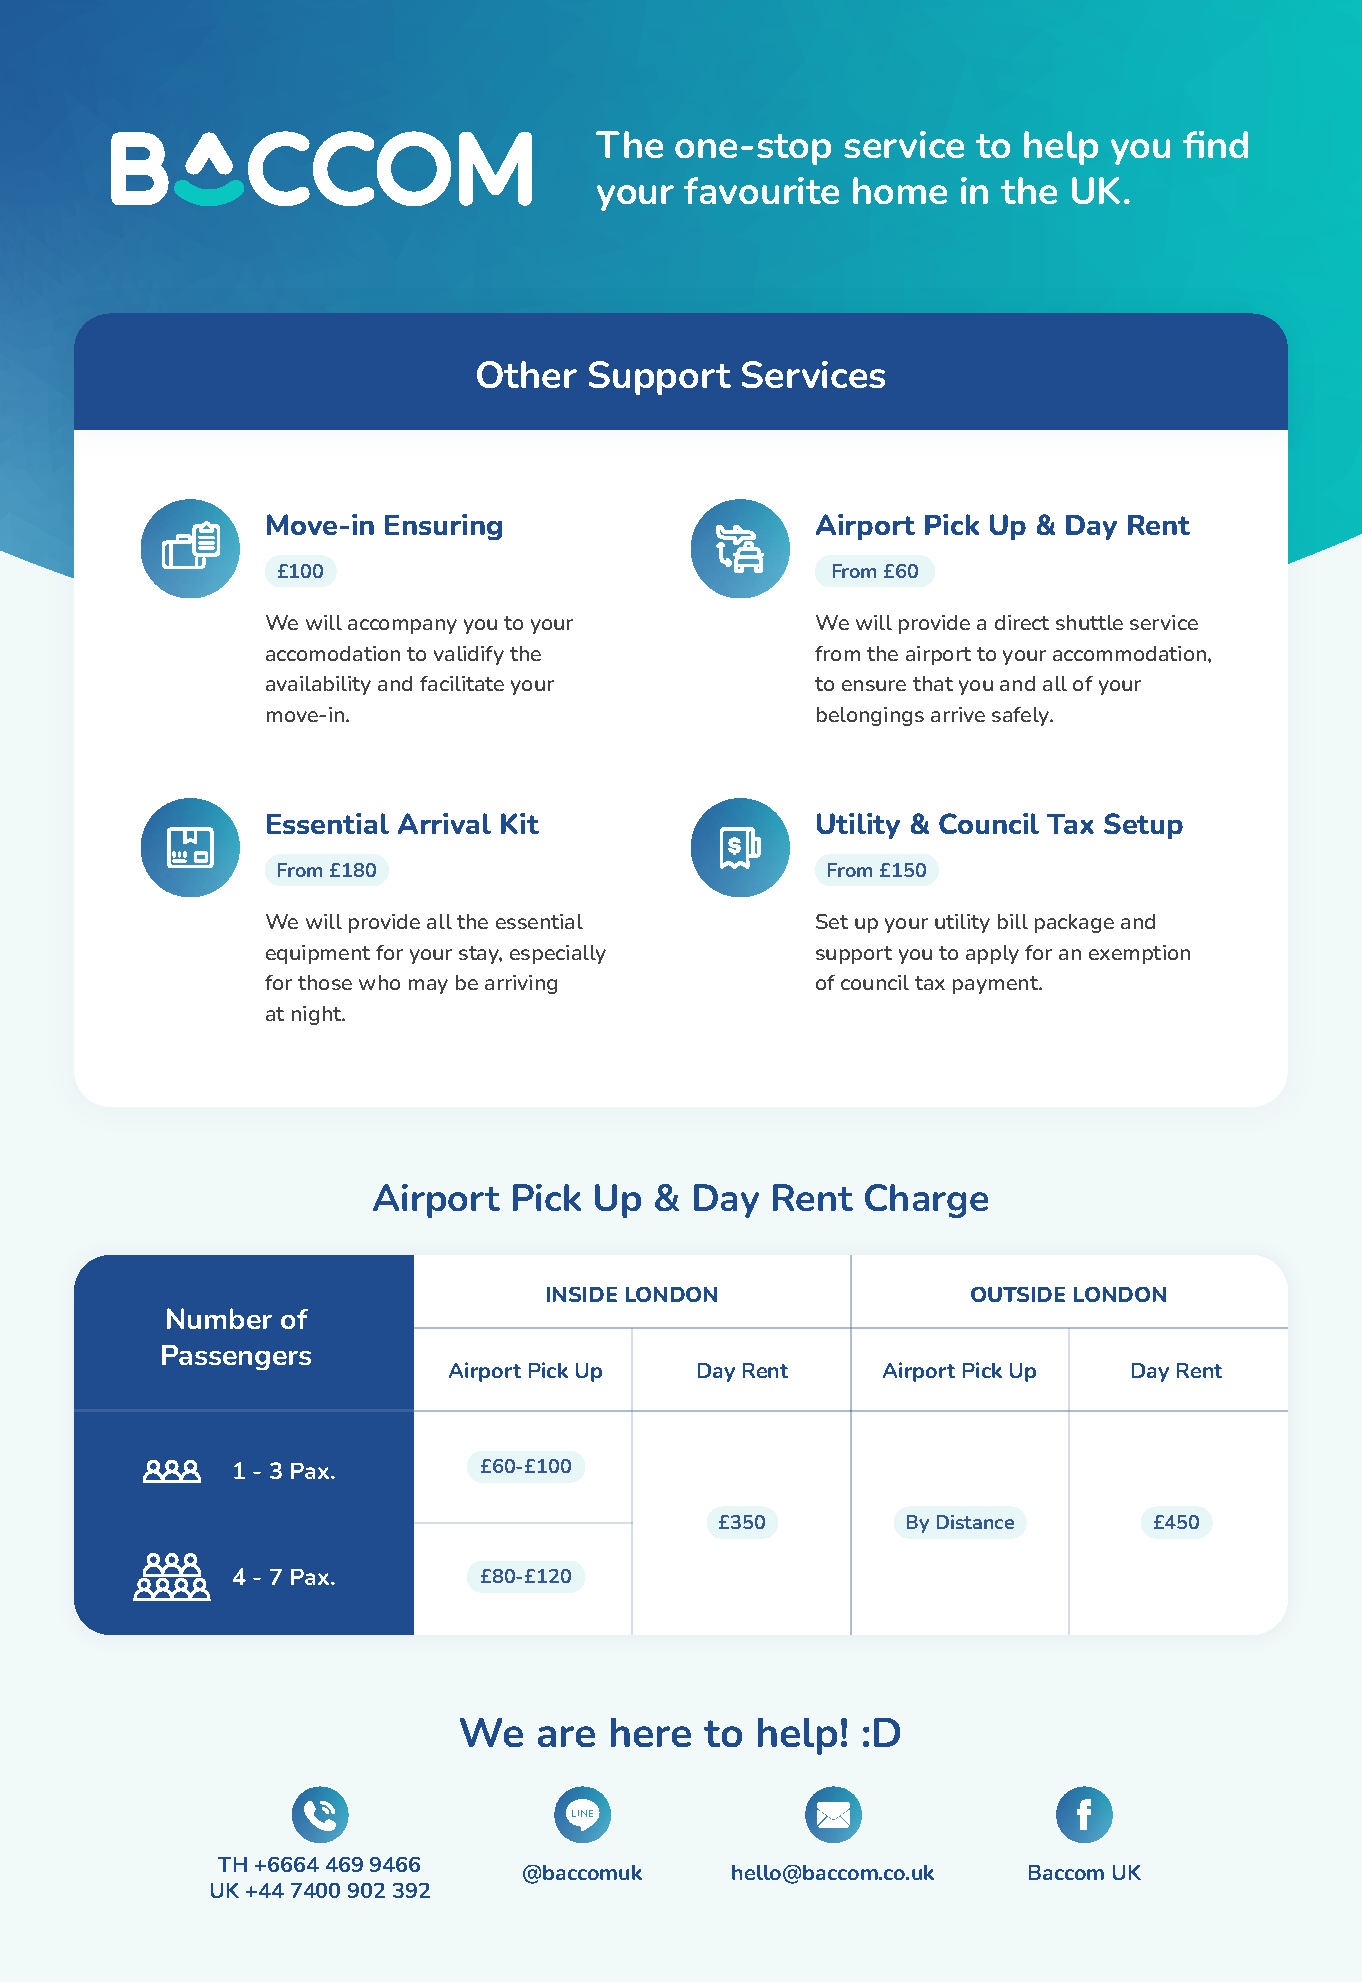 This screenshot has width=1362, height=1982. I want to click on Passengers, so click(236, 1357).
